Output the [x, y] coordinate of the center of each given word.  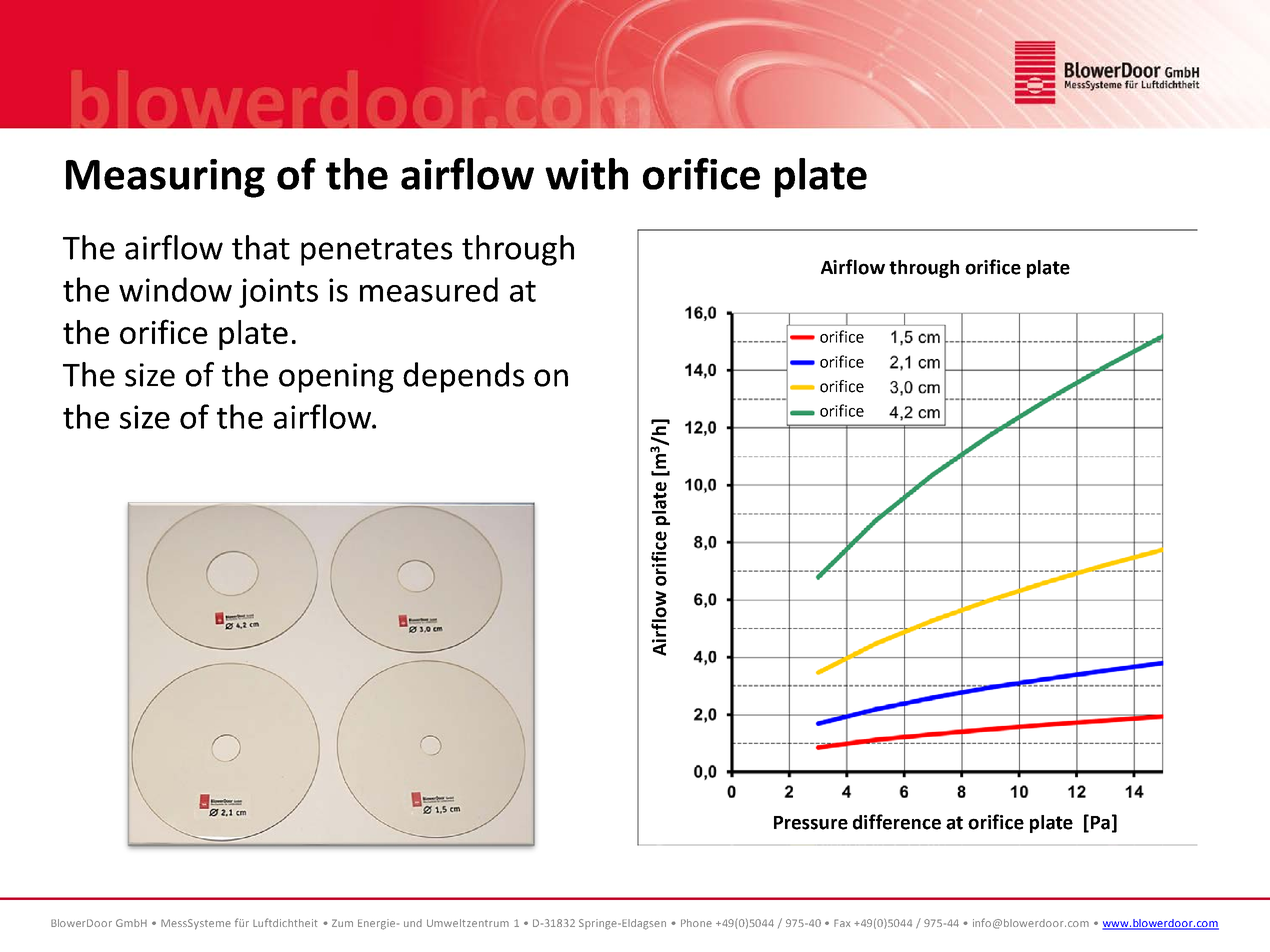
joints [278, 293]
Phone [696, 923]
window [175, 289]
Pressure [811, 823]
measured [429, 289]
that [261, 247]
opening [336, 378]
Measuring [165, 178]
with [586, 174]
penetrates [376, 252]
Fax [842, 923]
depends [463, 377]
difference [897, 822]
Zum [342, 923]
